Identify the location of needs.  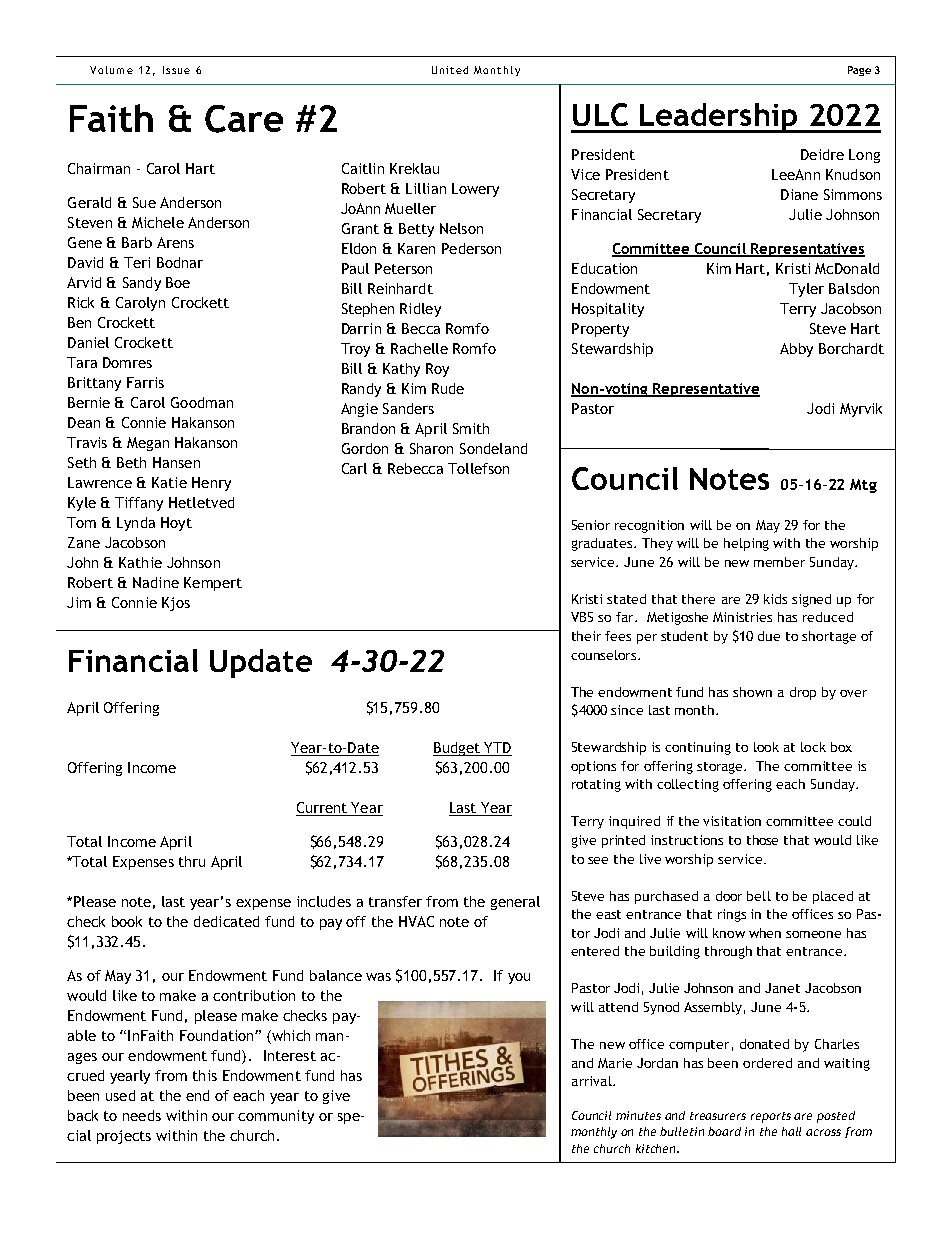
(142, 1115).
